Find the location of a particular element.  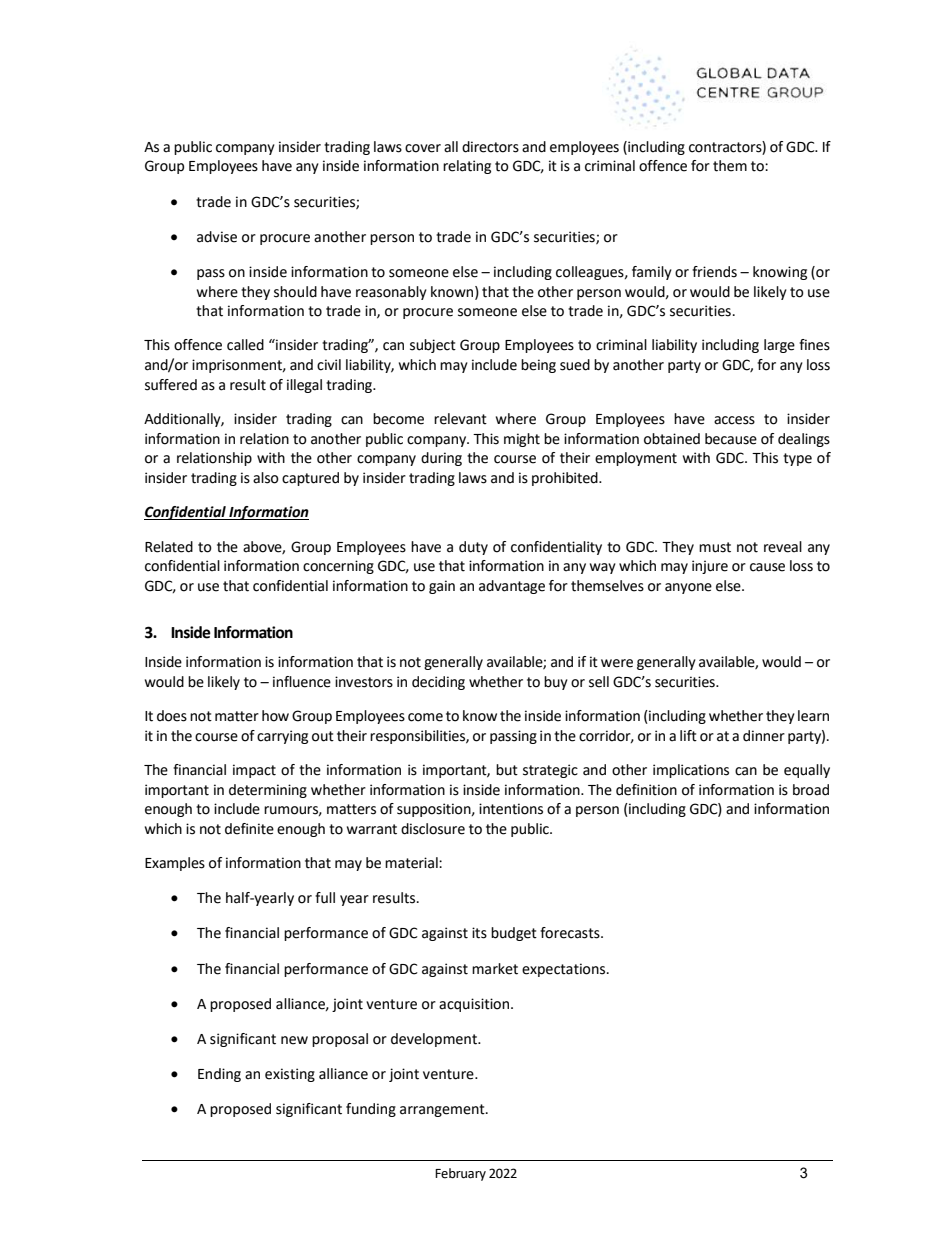

February is located at coordinates (460, 1174).
